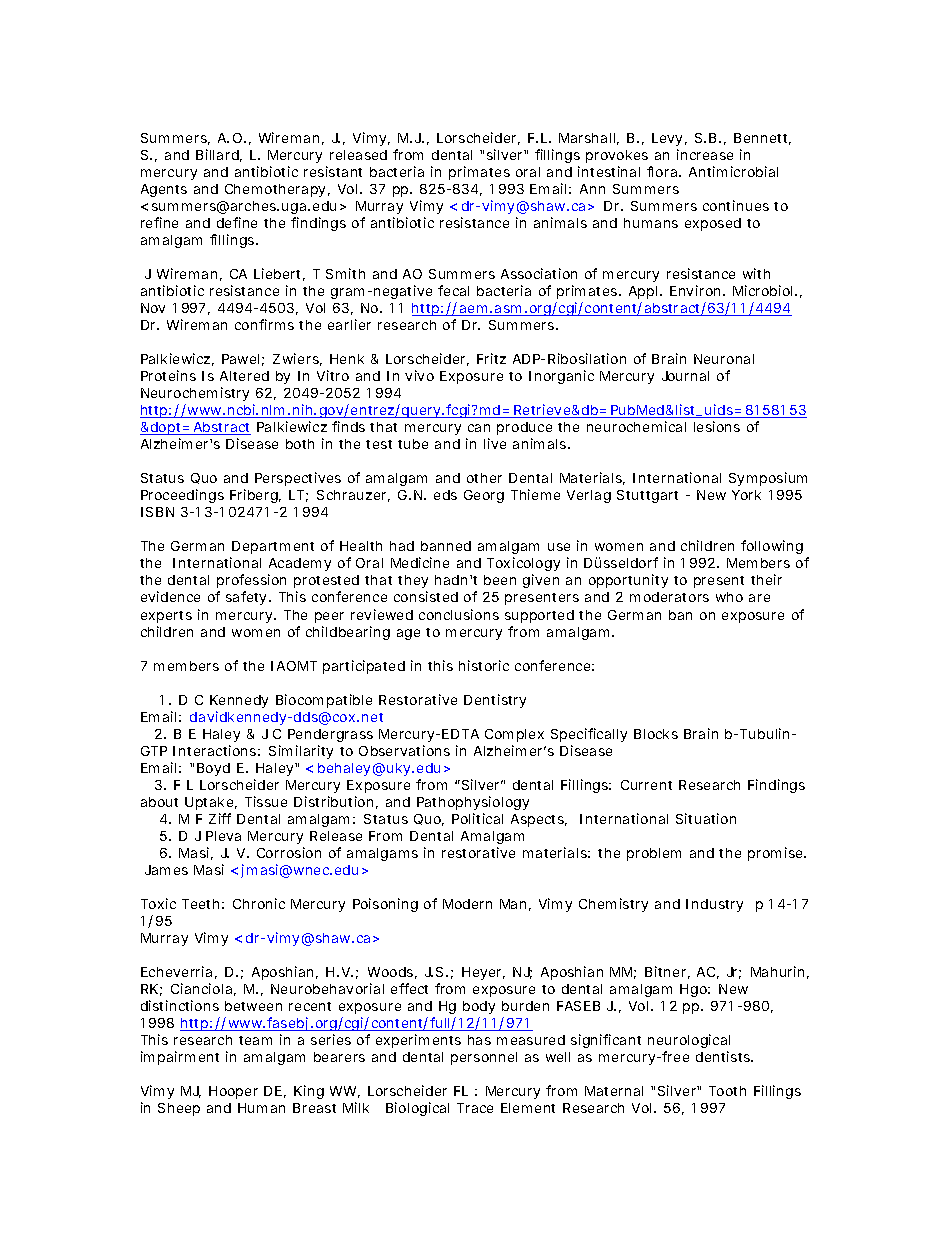  Describe the element at coordinates (445, 495) in the screenshot. I see `eds` at that location.
